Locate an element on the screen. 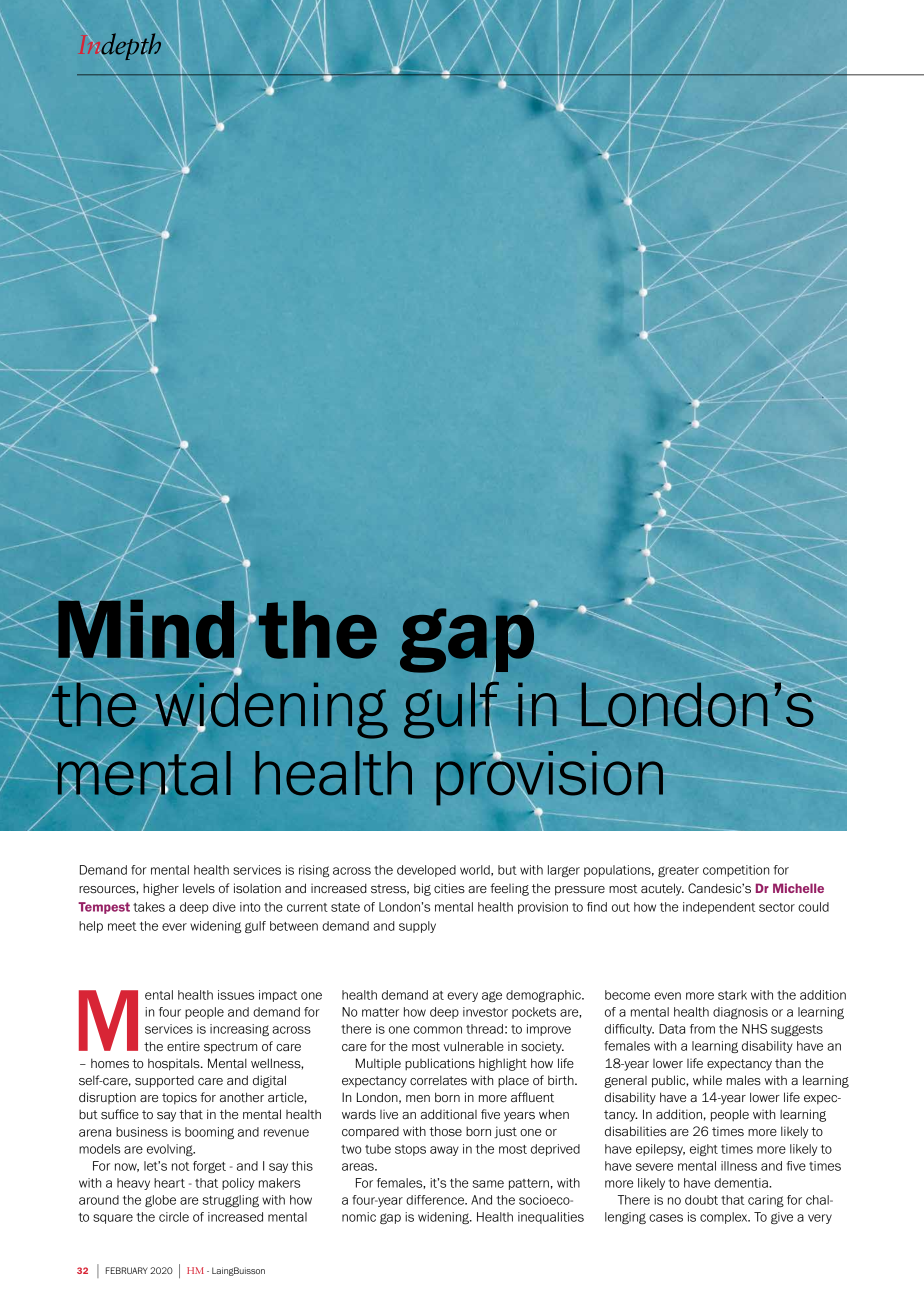 This screenshot has height=1308, width=924. complex is located at coordinates (725, 1218).
